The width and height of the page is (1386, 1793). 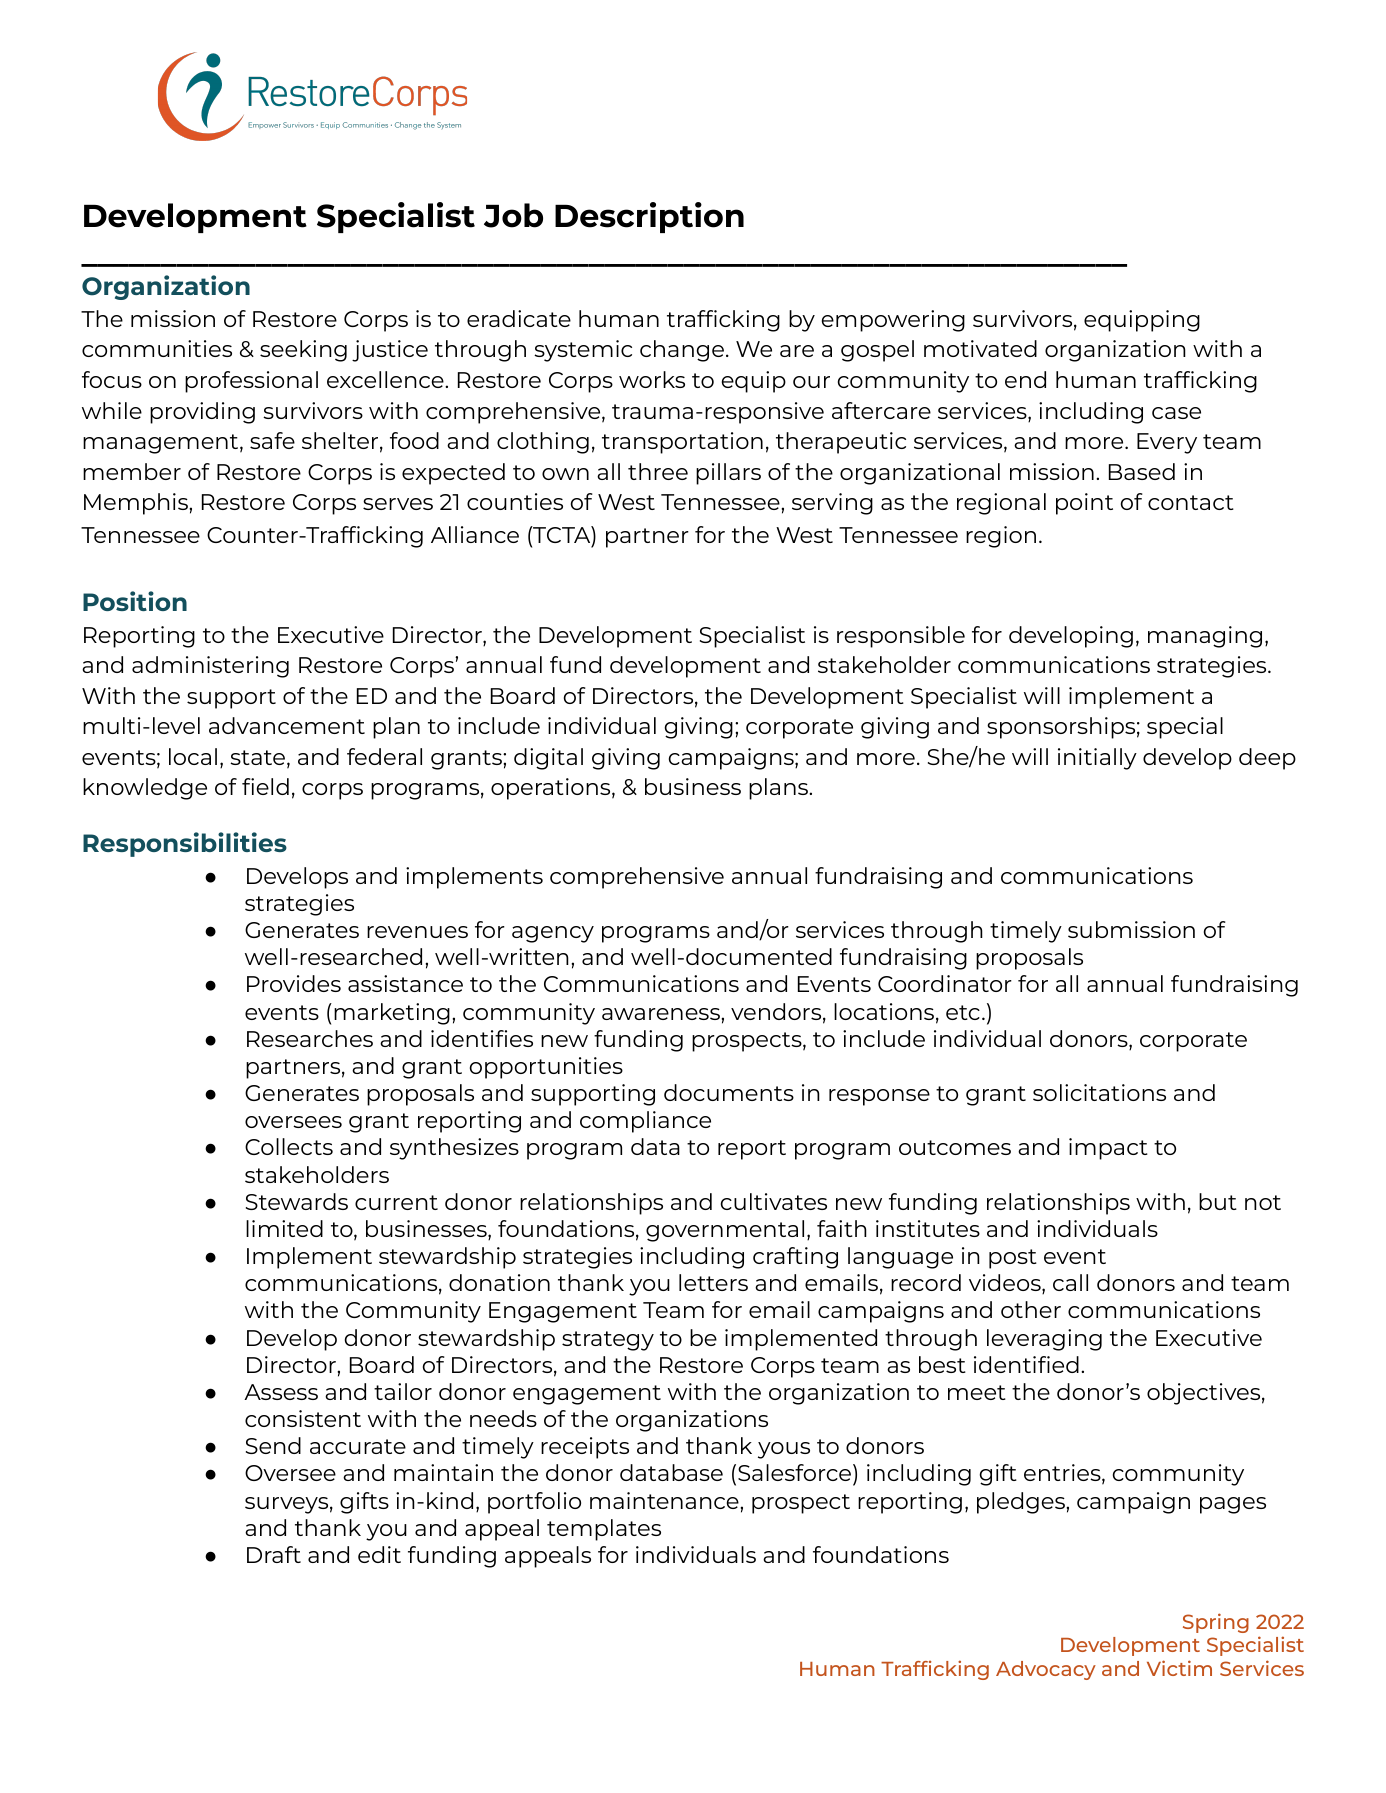 What do you see at coordinates (274, 1554) in the page?
I see `Draft` at bounding box center [274, 1554].
